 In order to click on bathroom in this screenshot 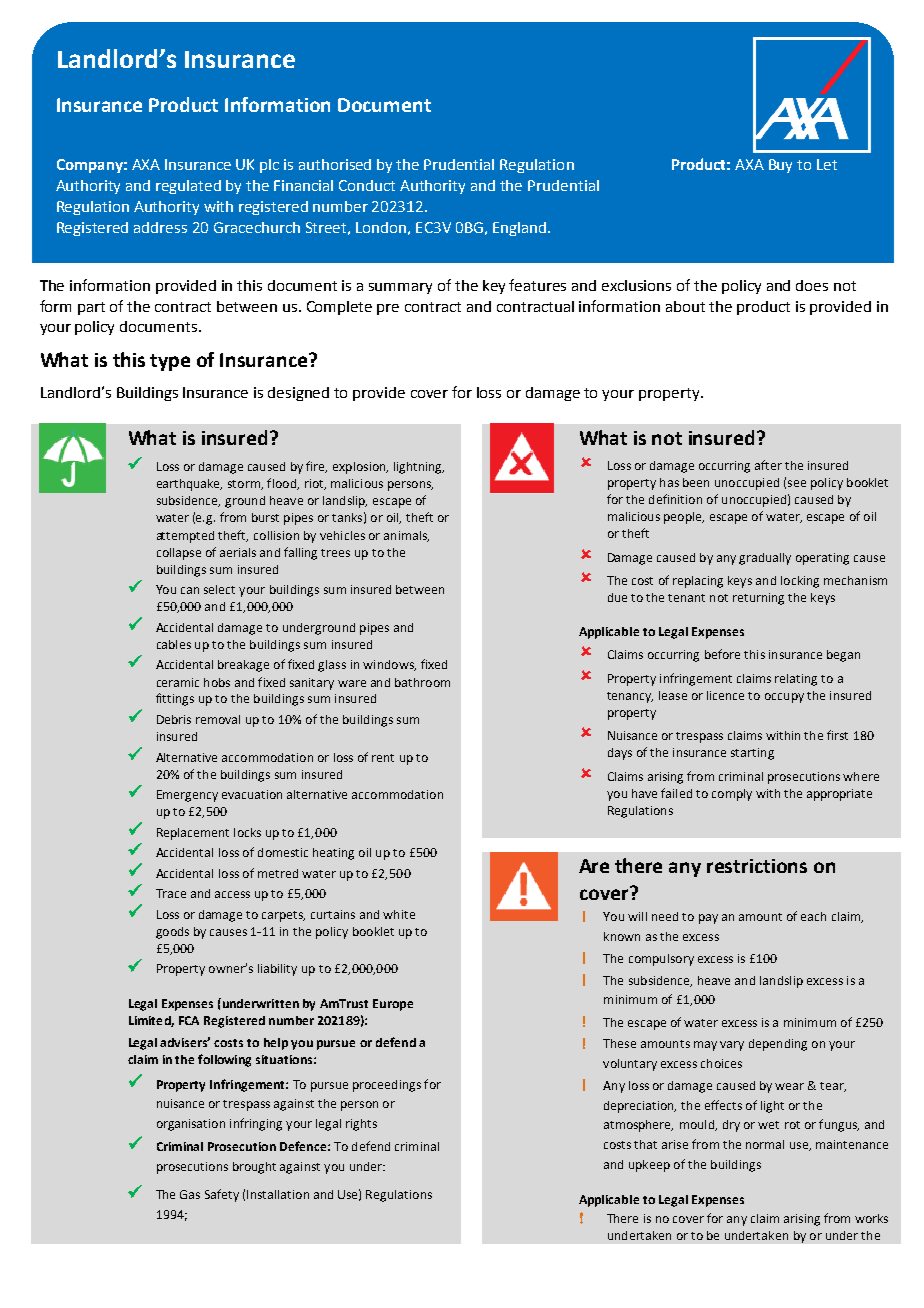, I will do `click(422, 682)`.
